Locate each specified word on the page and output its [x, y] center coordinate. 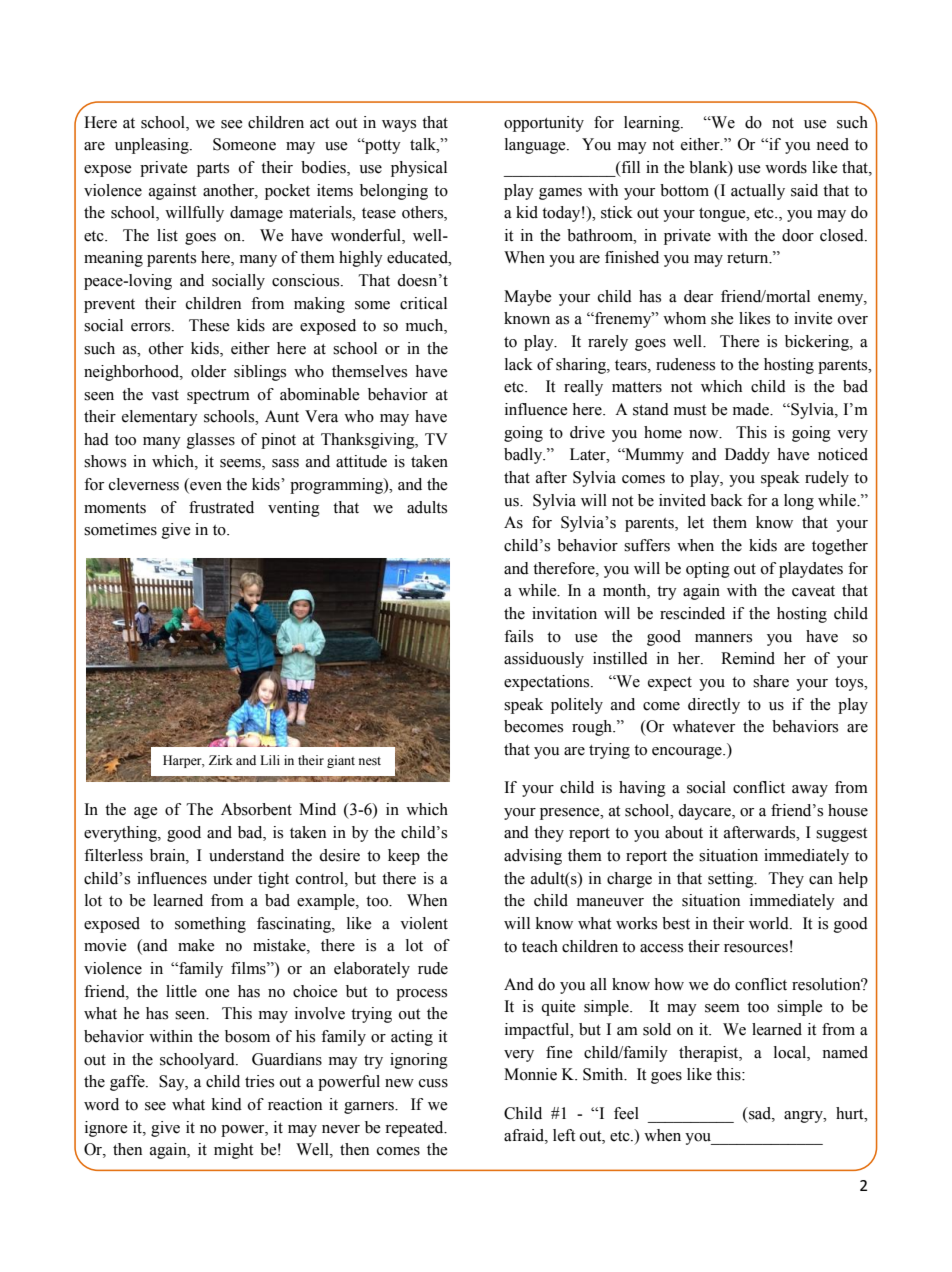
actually [758, 192]
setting [732, 880]
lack [519, 364]
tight [273, 880]
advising [533, 857]
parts [213, 170]
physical [419, 169]
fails [518, 636]
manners [723, 638]
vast [165, 395]
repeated [415, 1129]
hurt [851, 1113]
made [752, 409]
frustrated [221, 507]
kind [227, 1104]
